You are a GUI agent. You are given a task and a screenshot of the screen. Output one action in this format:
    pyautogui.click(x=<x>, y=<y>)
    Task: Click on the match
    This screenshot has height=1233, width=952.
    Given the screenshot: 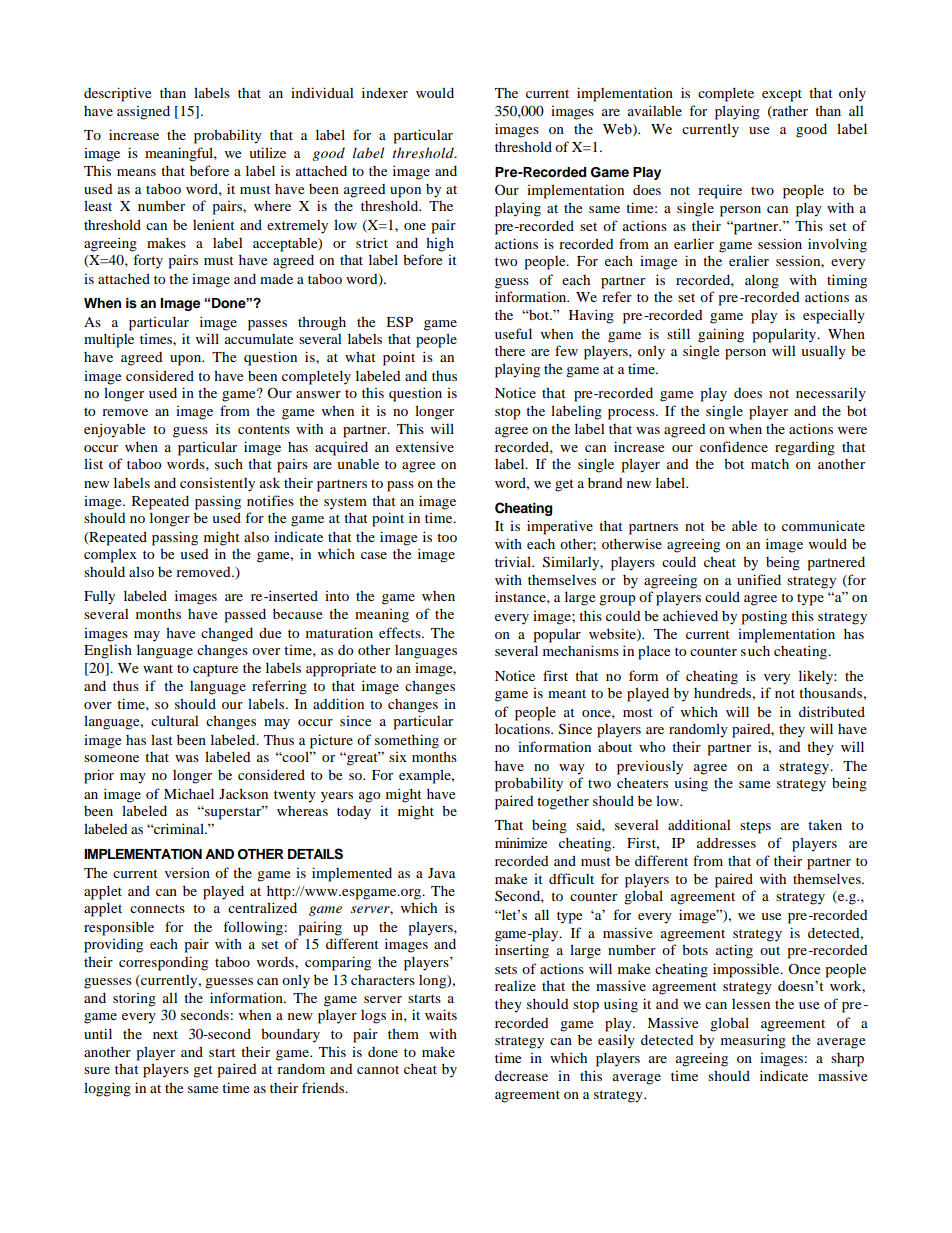 What is the action you would take?
    pyautogui.click(x=770, y=463)
